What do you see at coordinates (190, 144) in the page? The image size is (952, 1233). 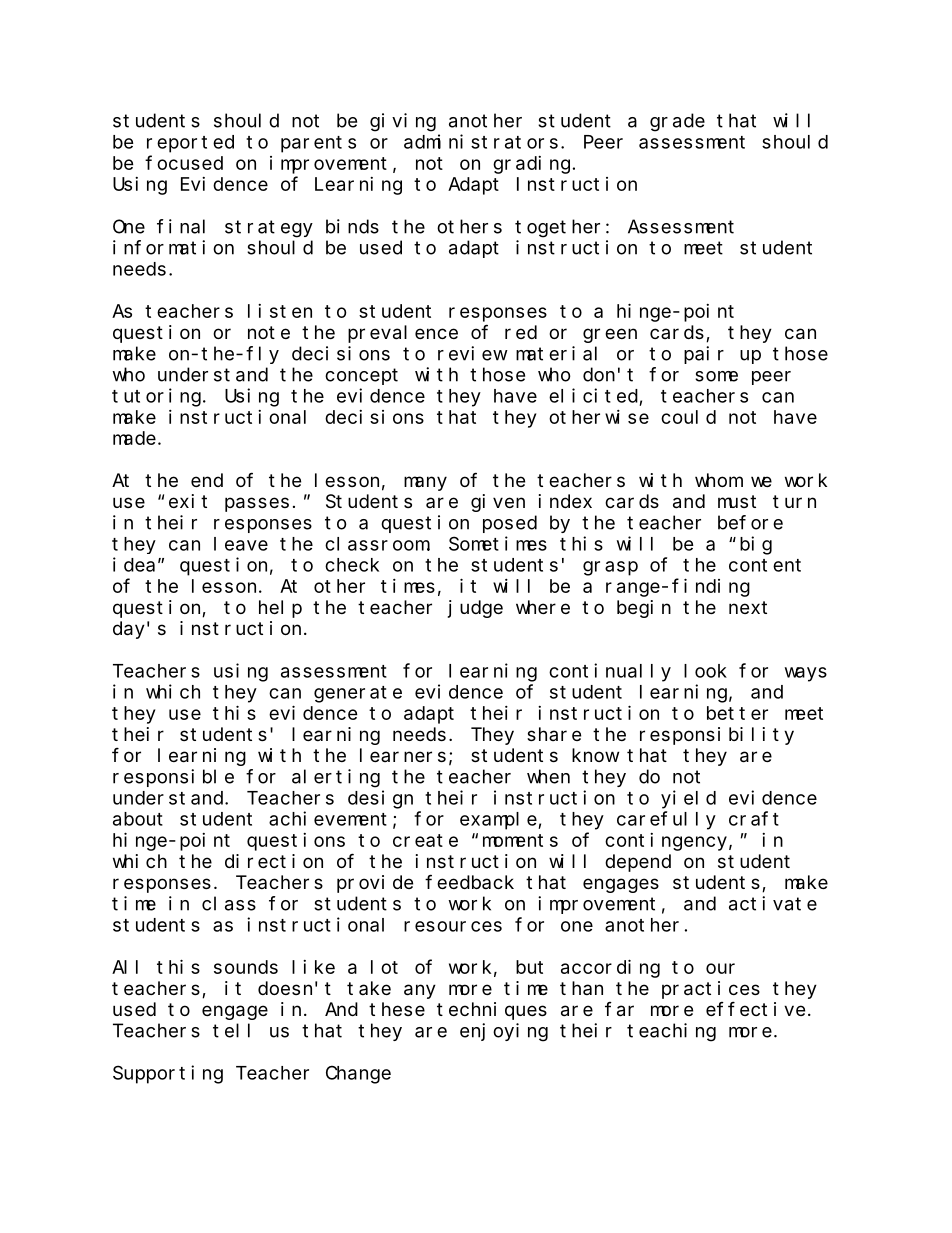 I see `reported` at bounding box center [190, 144].
